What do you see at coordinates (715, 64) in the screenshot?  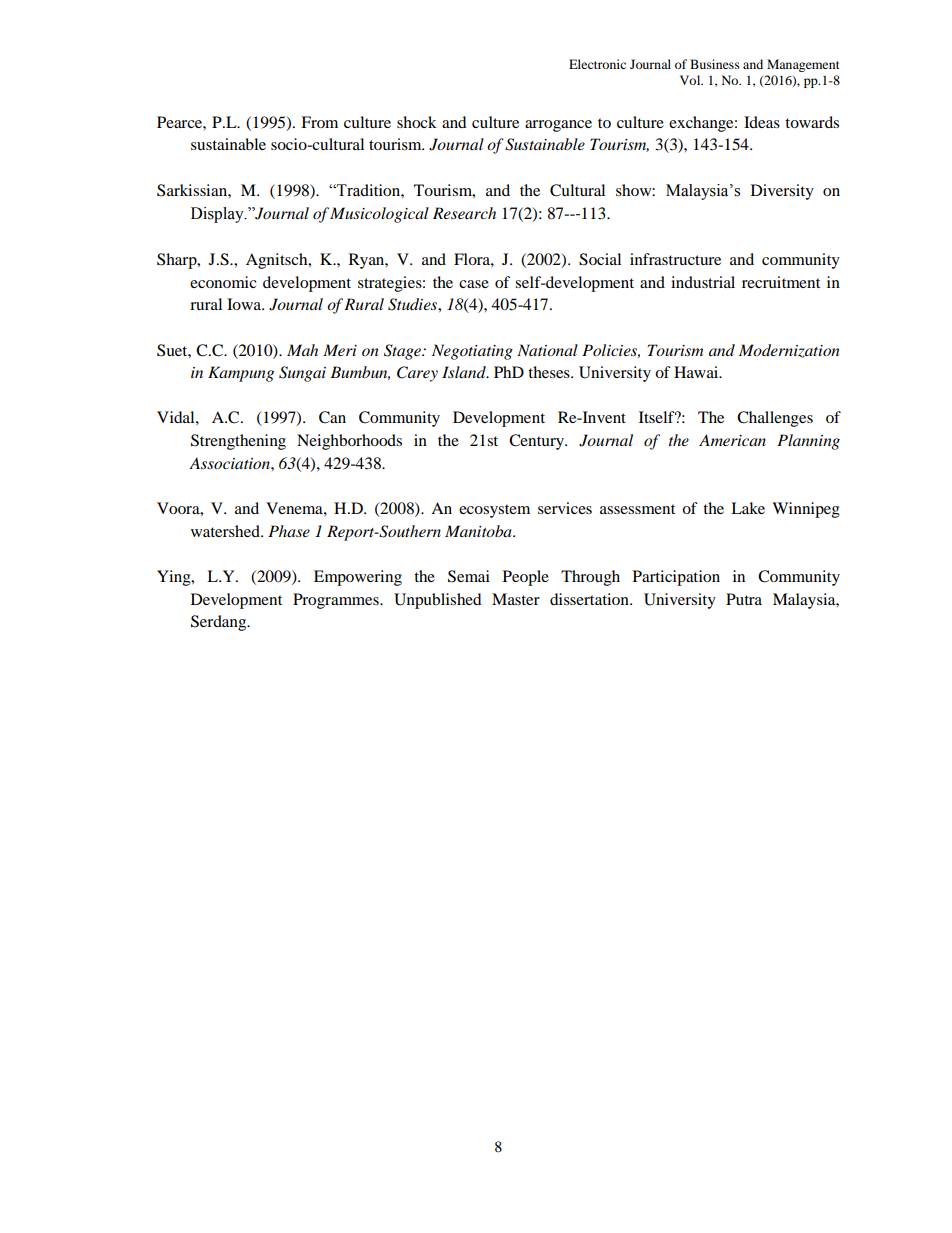 I see `Business` at bounding box center [715, 64].
